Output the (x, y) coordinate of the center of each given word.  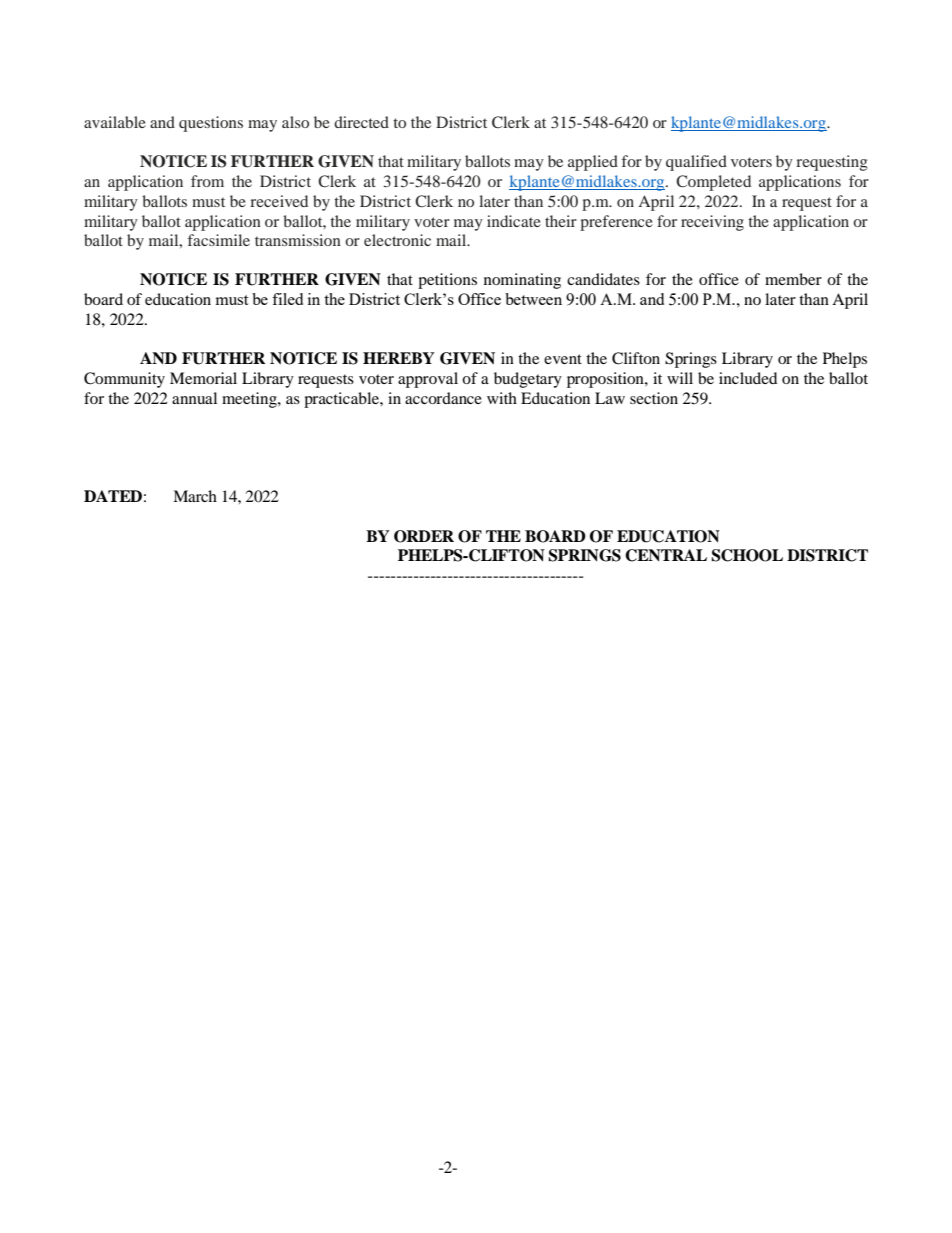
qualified (696, 163)
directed (361, 122)
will (680, 378)
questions (211, 124)
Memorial (203, 378)
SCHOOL (747, 555)
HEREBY (399, 358)
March (195, 496)
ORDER (424, 536)
